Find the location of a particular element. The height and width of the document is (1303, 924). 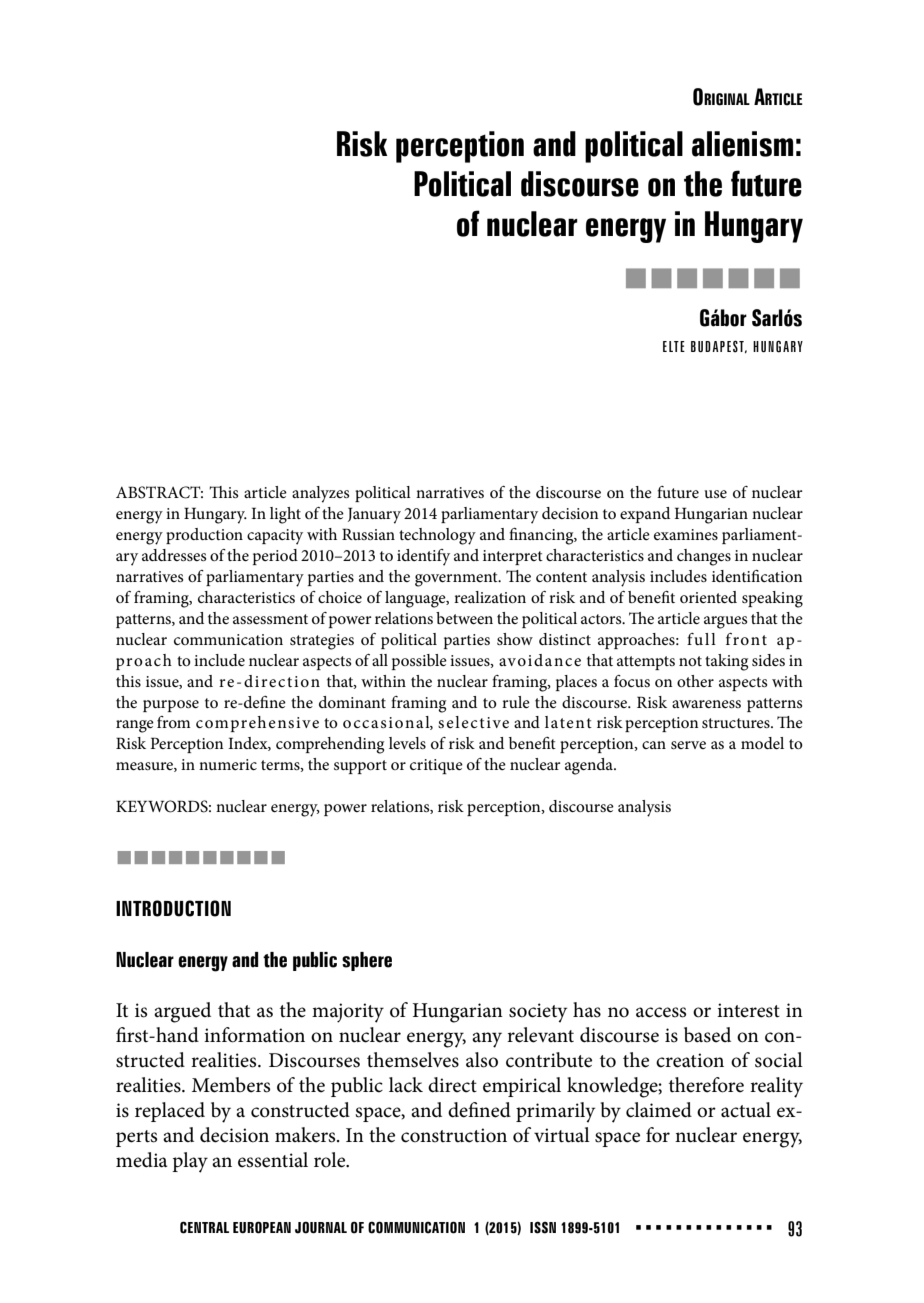

technology is located at coordinates (437, 536).
